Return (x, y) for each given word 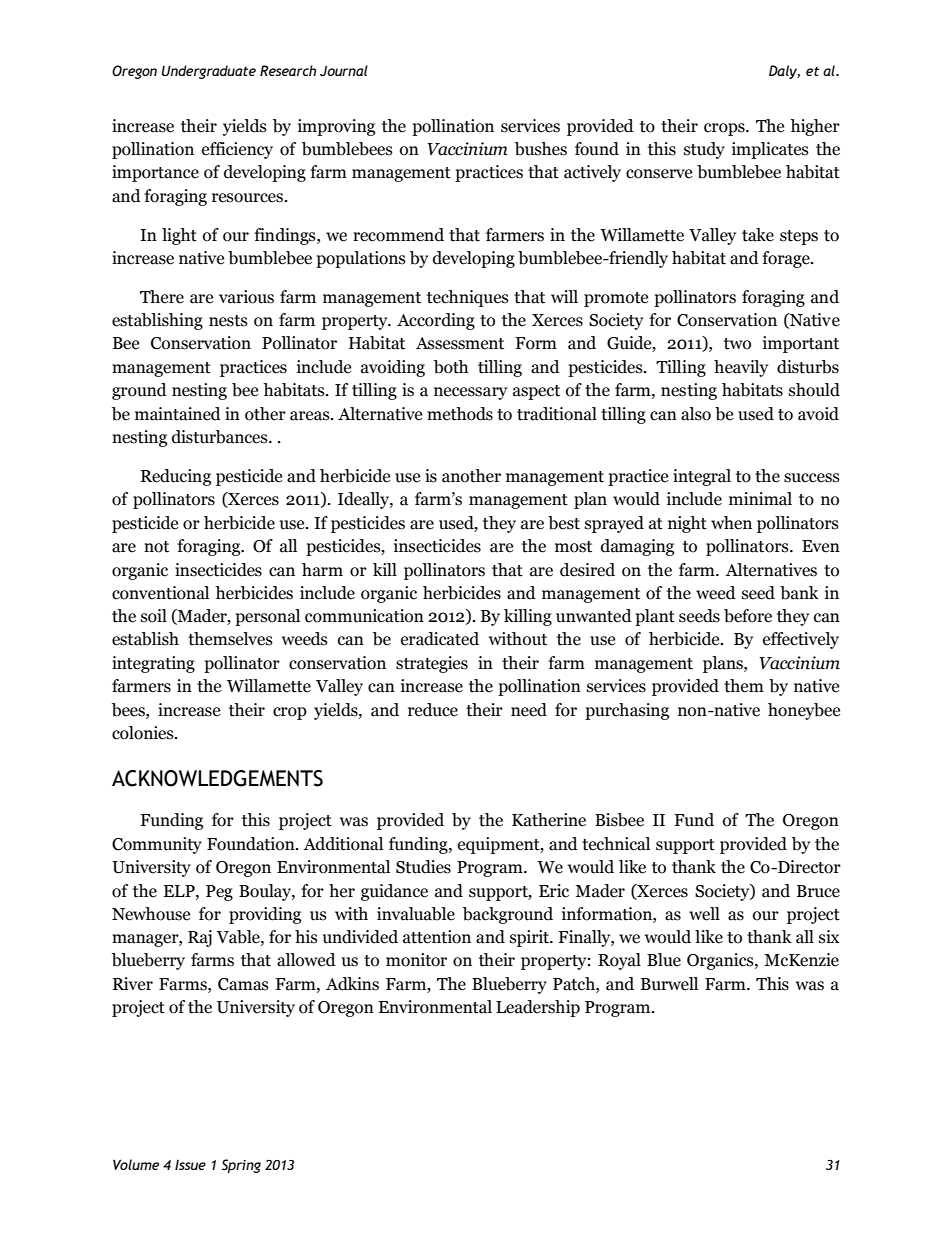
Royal (619, 961)
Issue (190, 1165)
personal (267, 617)
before (748, 616)
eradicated (440, 639)
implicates (770, 150)
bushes (541, 149)
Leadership (538, 1008)
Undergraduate (209, 72)
